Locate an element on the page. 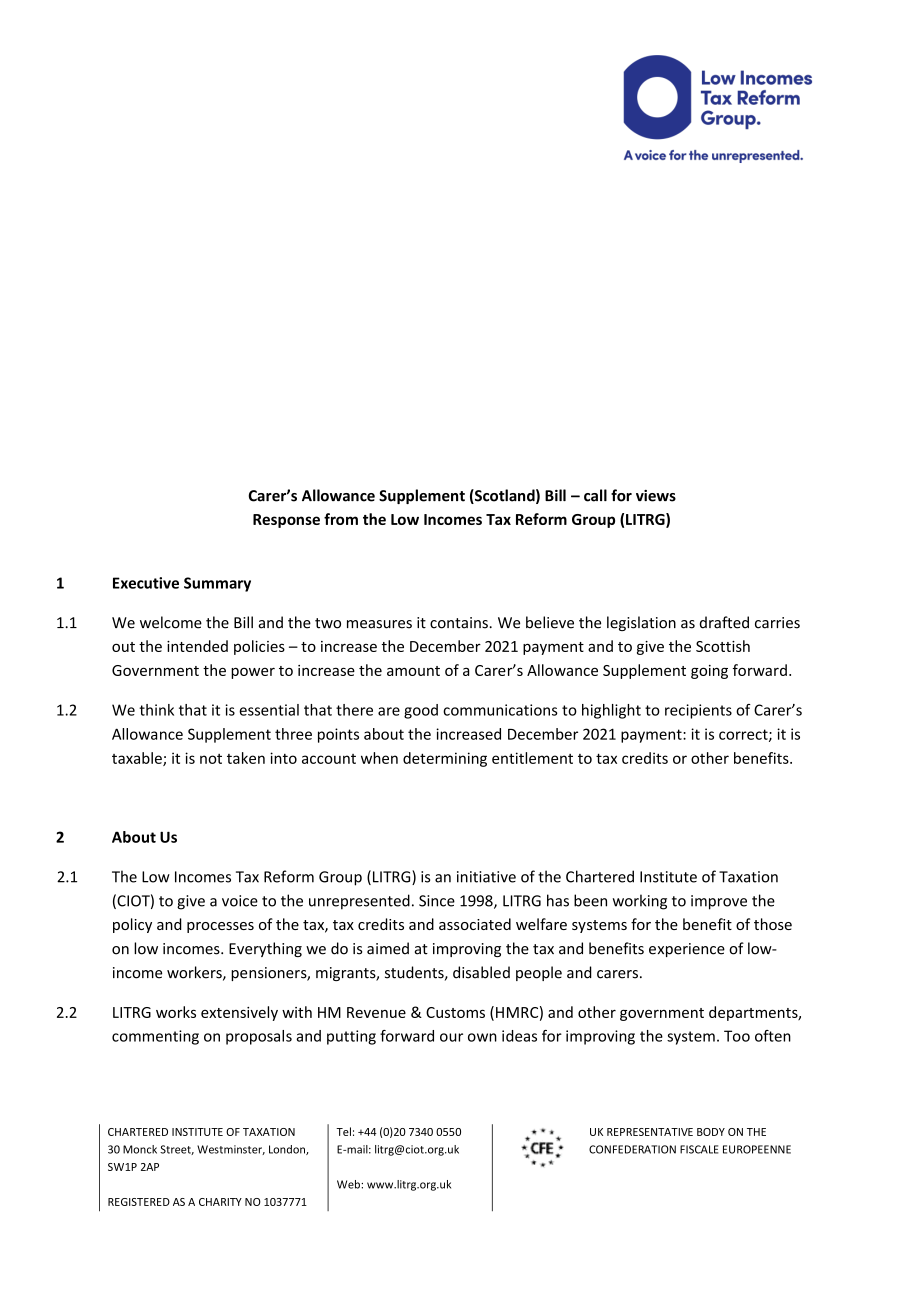 The height and width of the image is (1308, 924). initiative is located at coordinates (486, 877).
